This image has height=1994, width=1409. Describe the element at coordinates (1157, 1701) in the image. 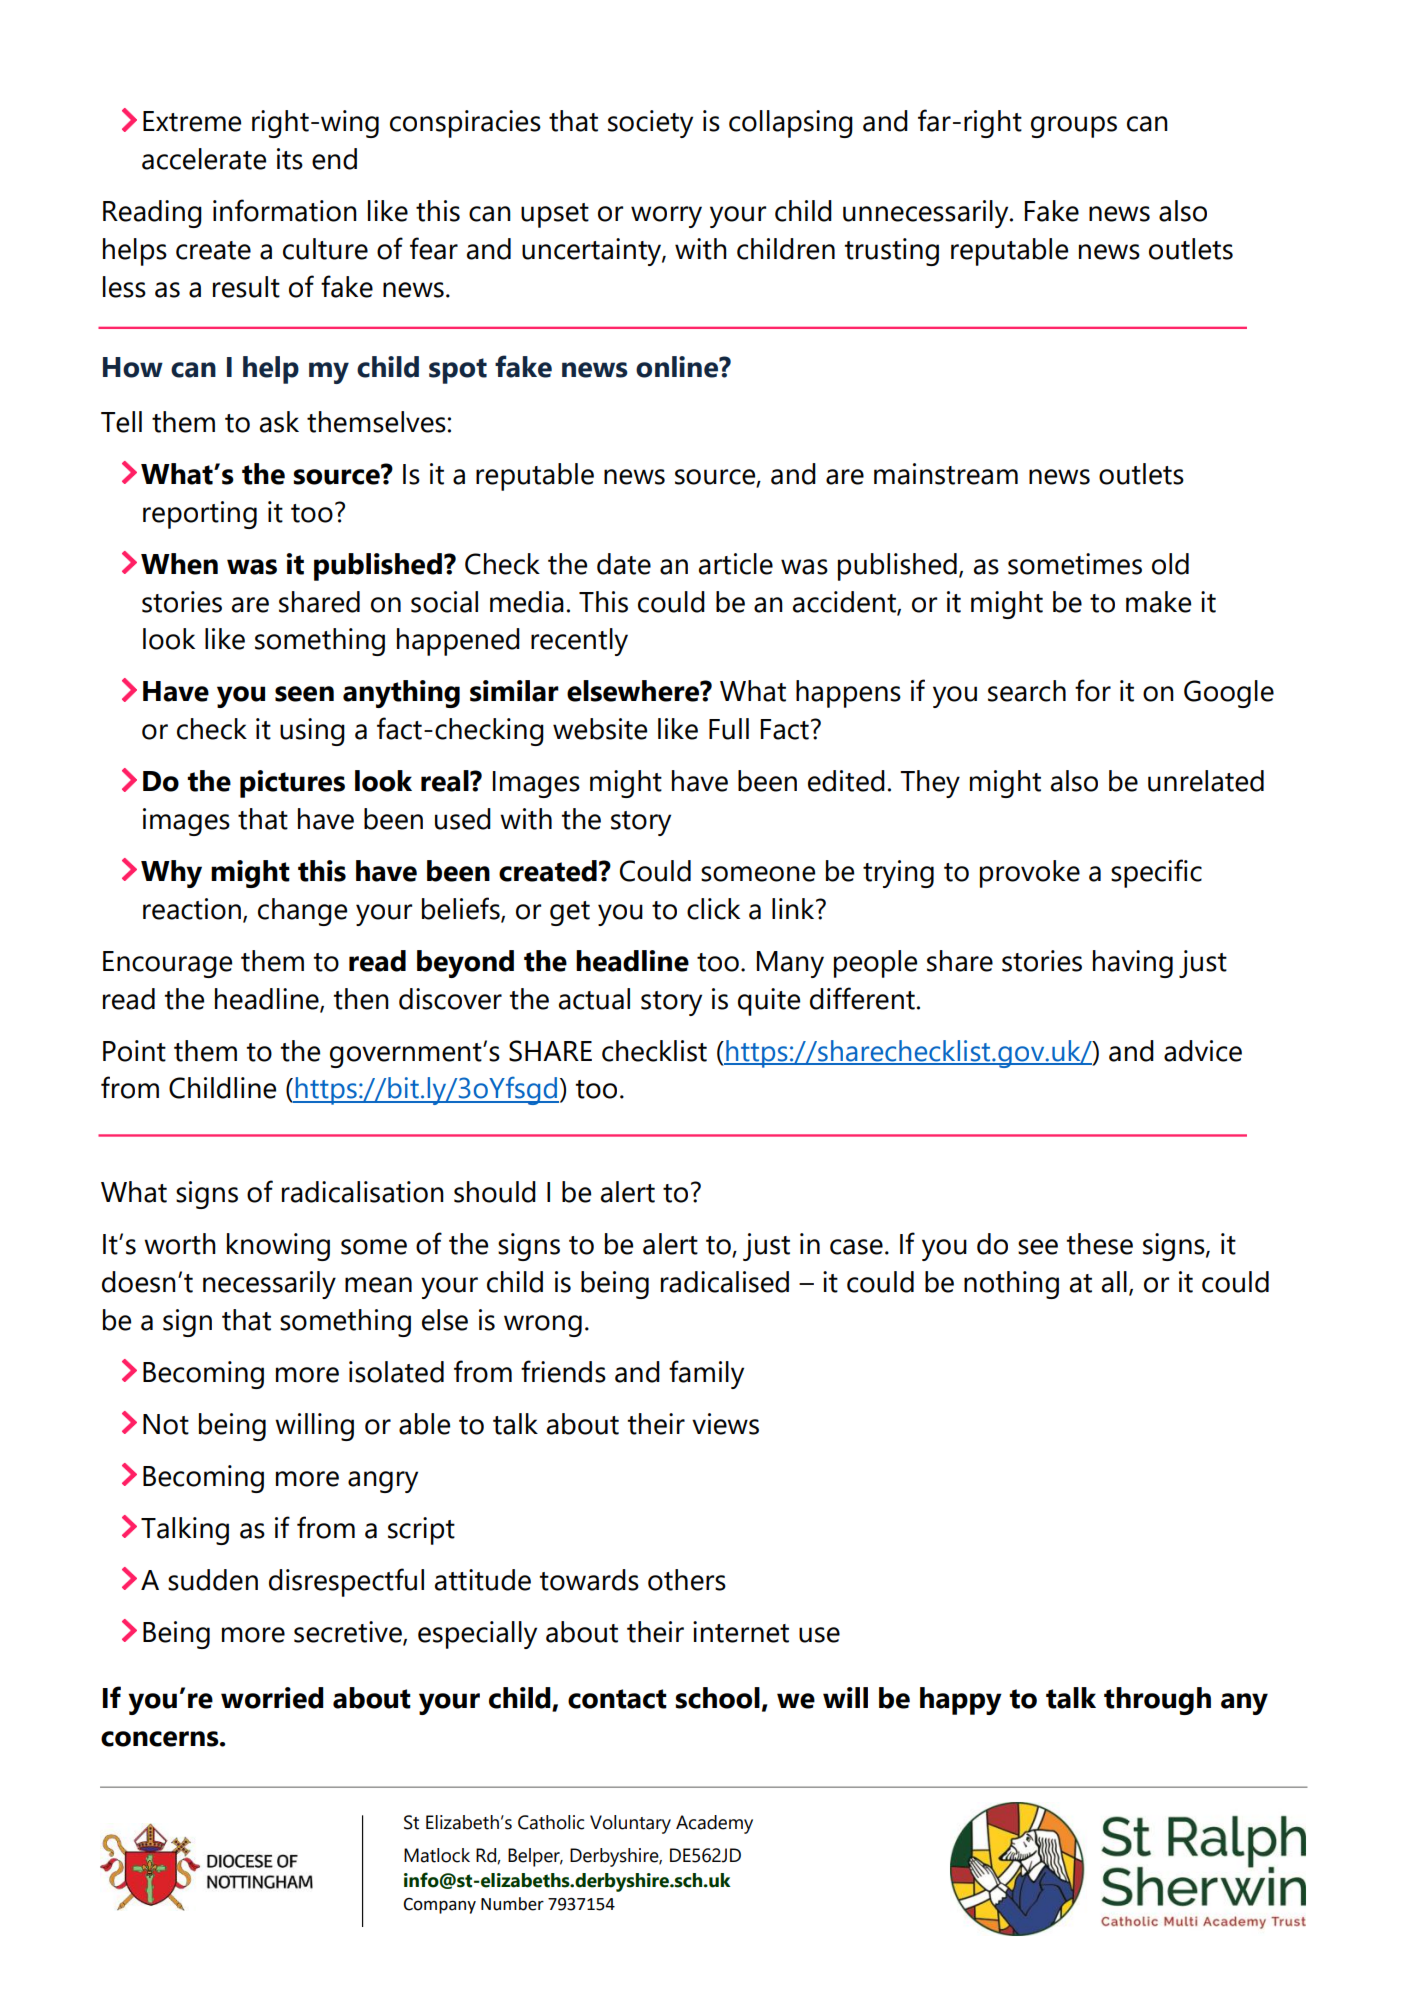

I see `through` at that location.
